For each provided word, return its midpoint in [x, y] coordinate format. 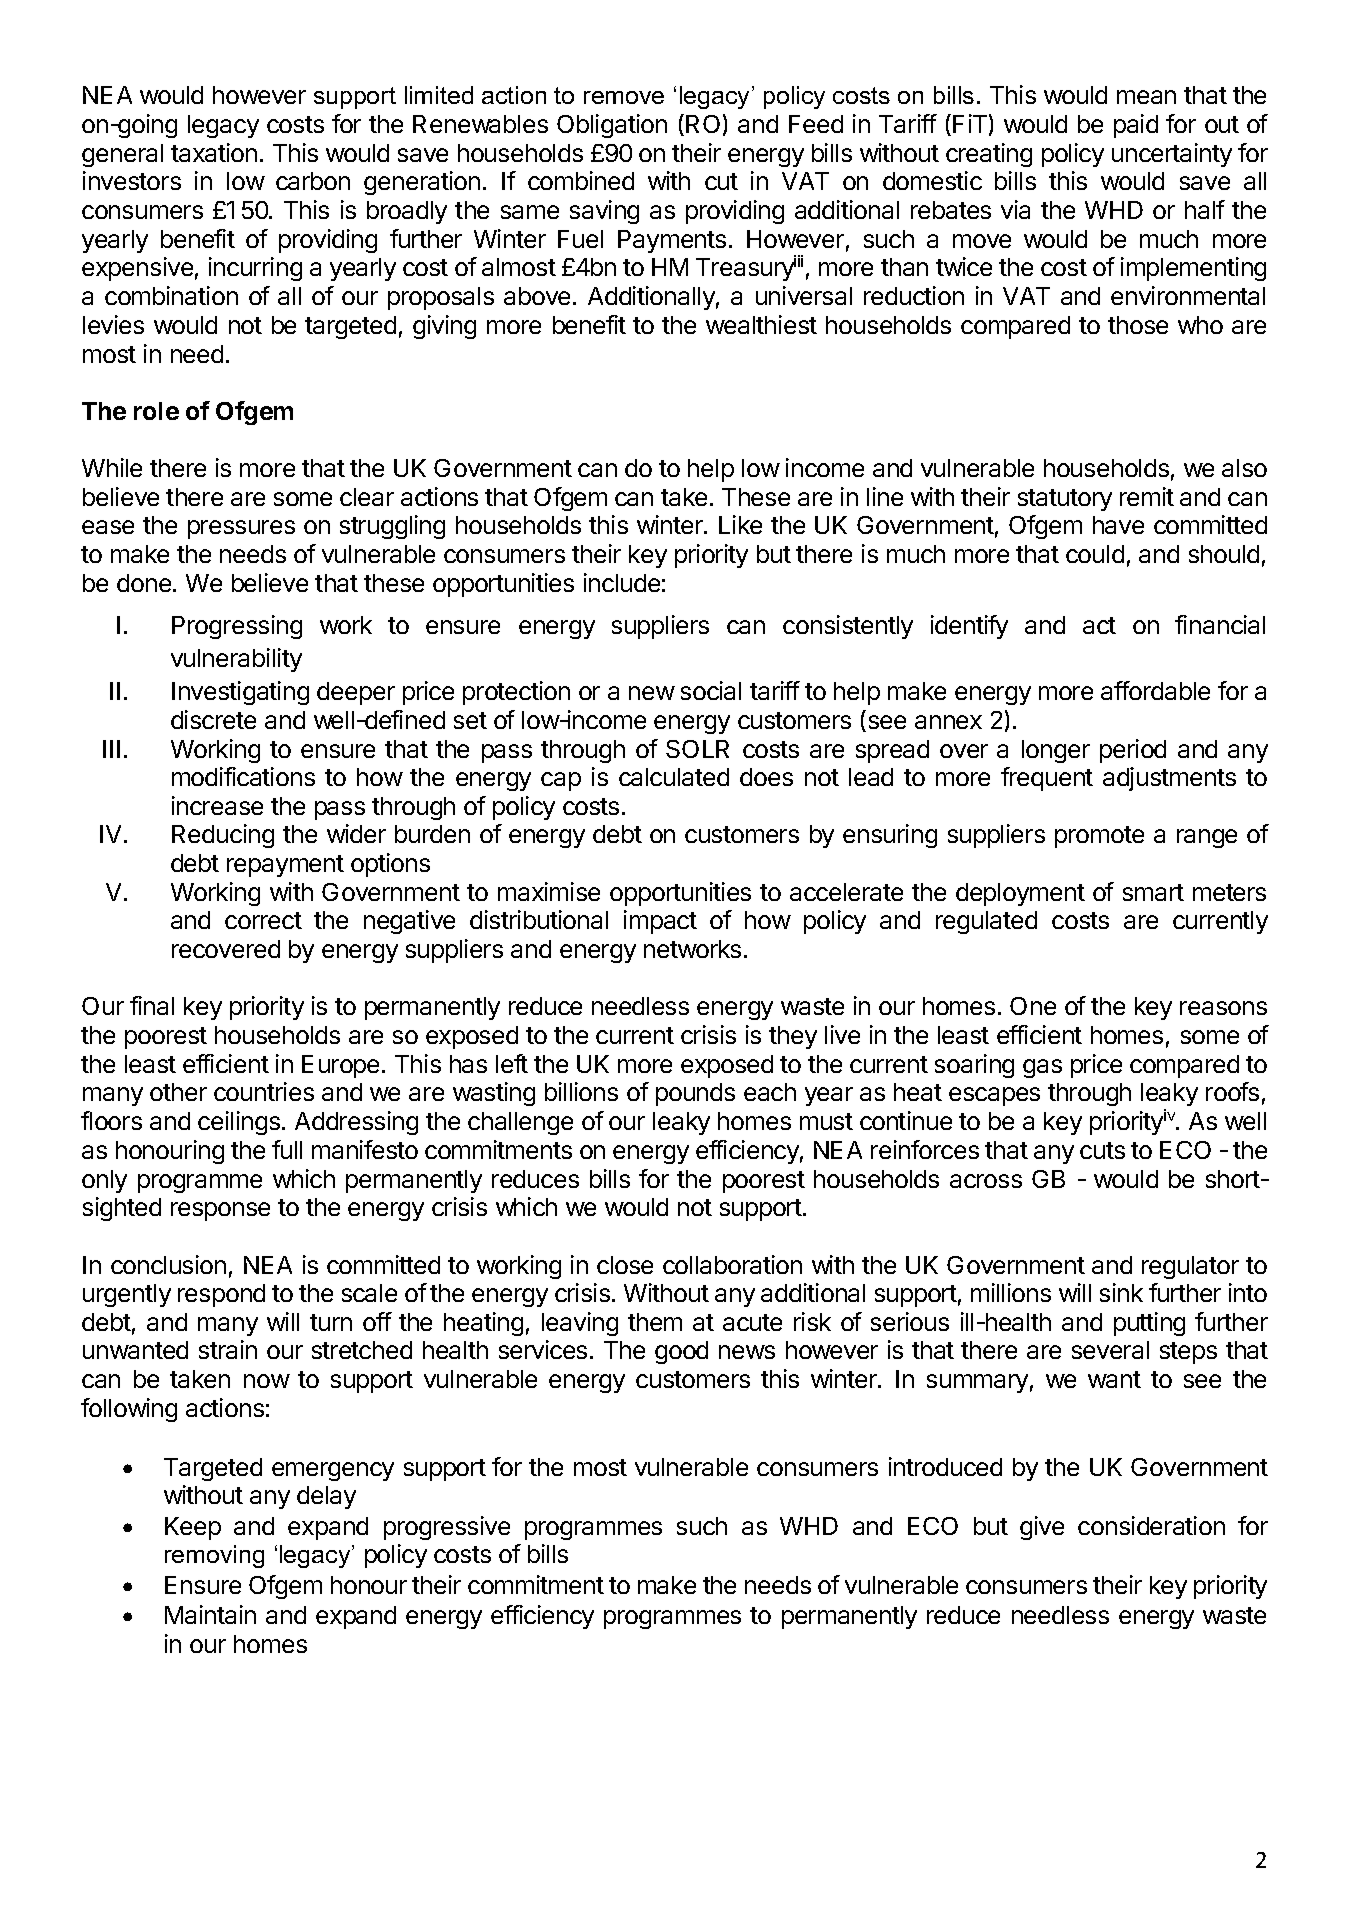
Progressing [237, 627]
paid [1136, 126]
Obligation [612, 126]
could [1095, 554]
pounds [695, 1094]
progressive [447, 1528]
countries [264, 1091]
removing [214, 1556]
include [622, 582]
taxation [214, 152]
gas [1042, 1068]
